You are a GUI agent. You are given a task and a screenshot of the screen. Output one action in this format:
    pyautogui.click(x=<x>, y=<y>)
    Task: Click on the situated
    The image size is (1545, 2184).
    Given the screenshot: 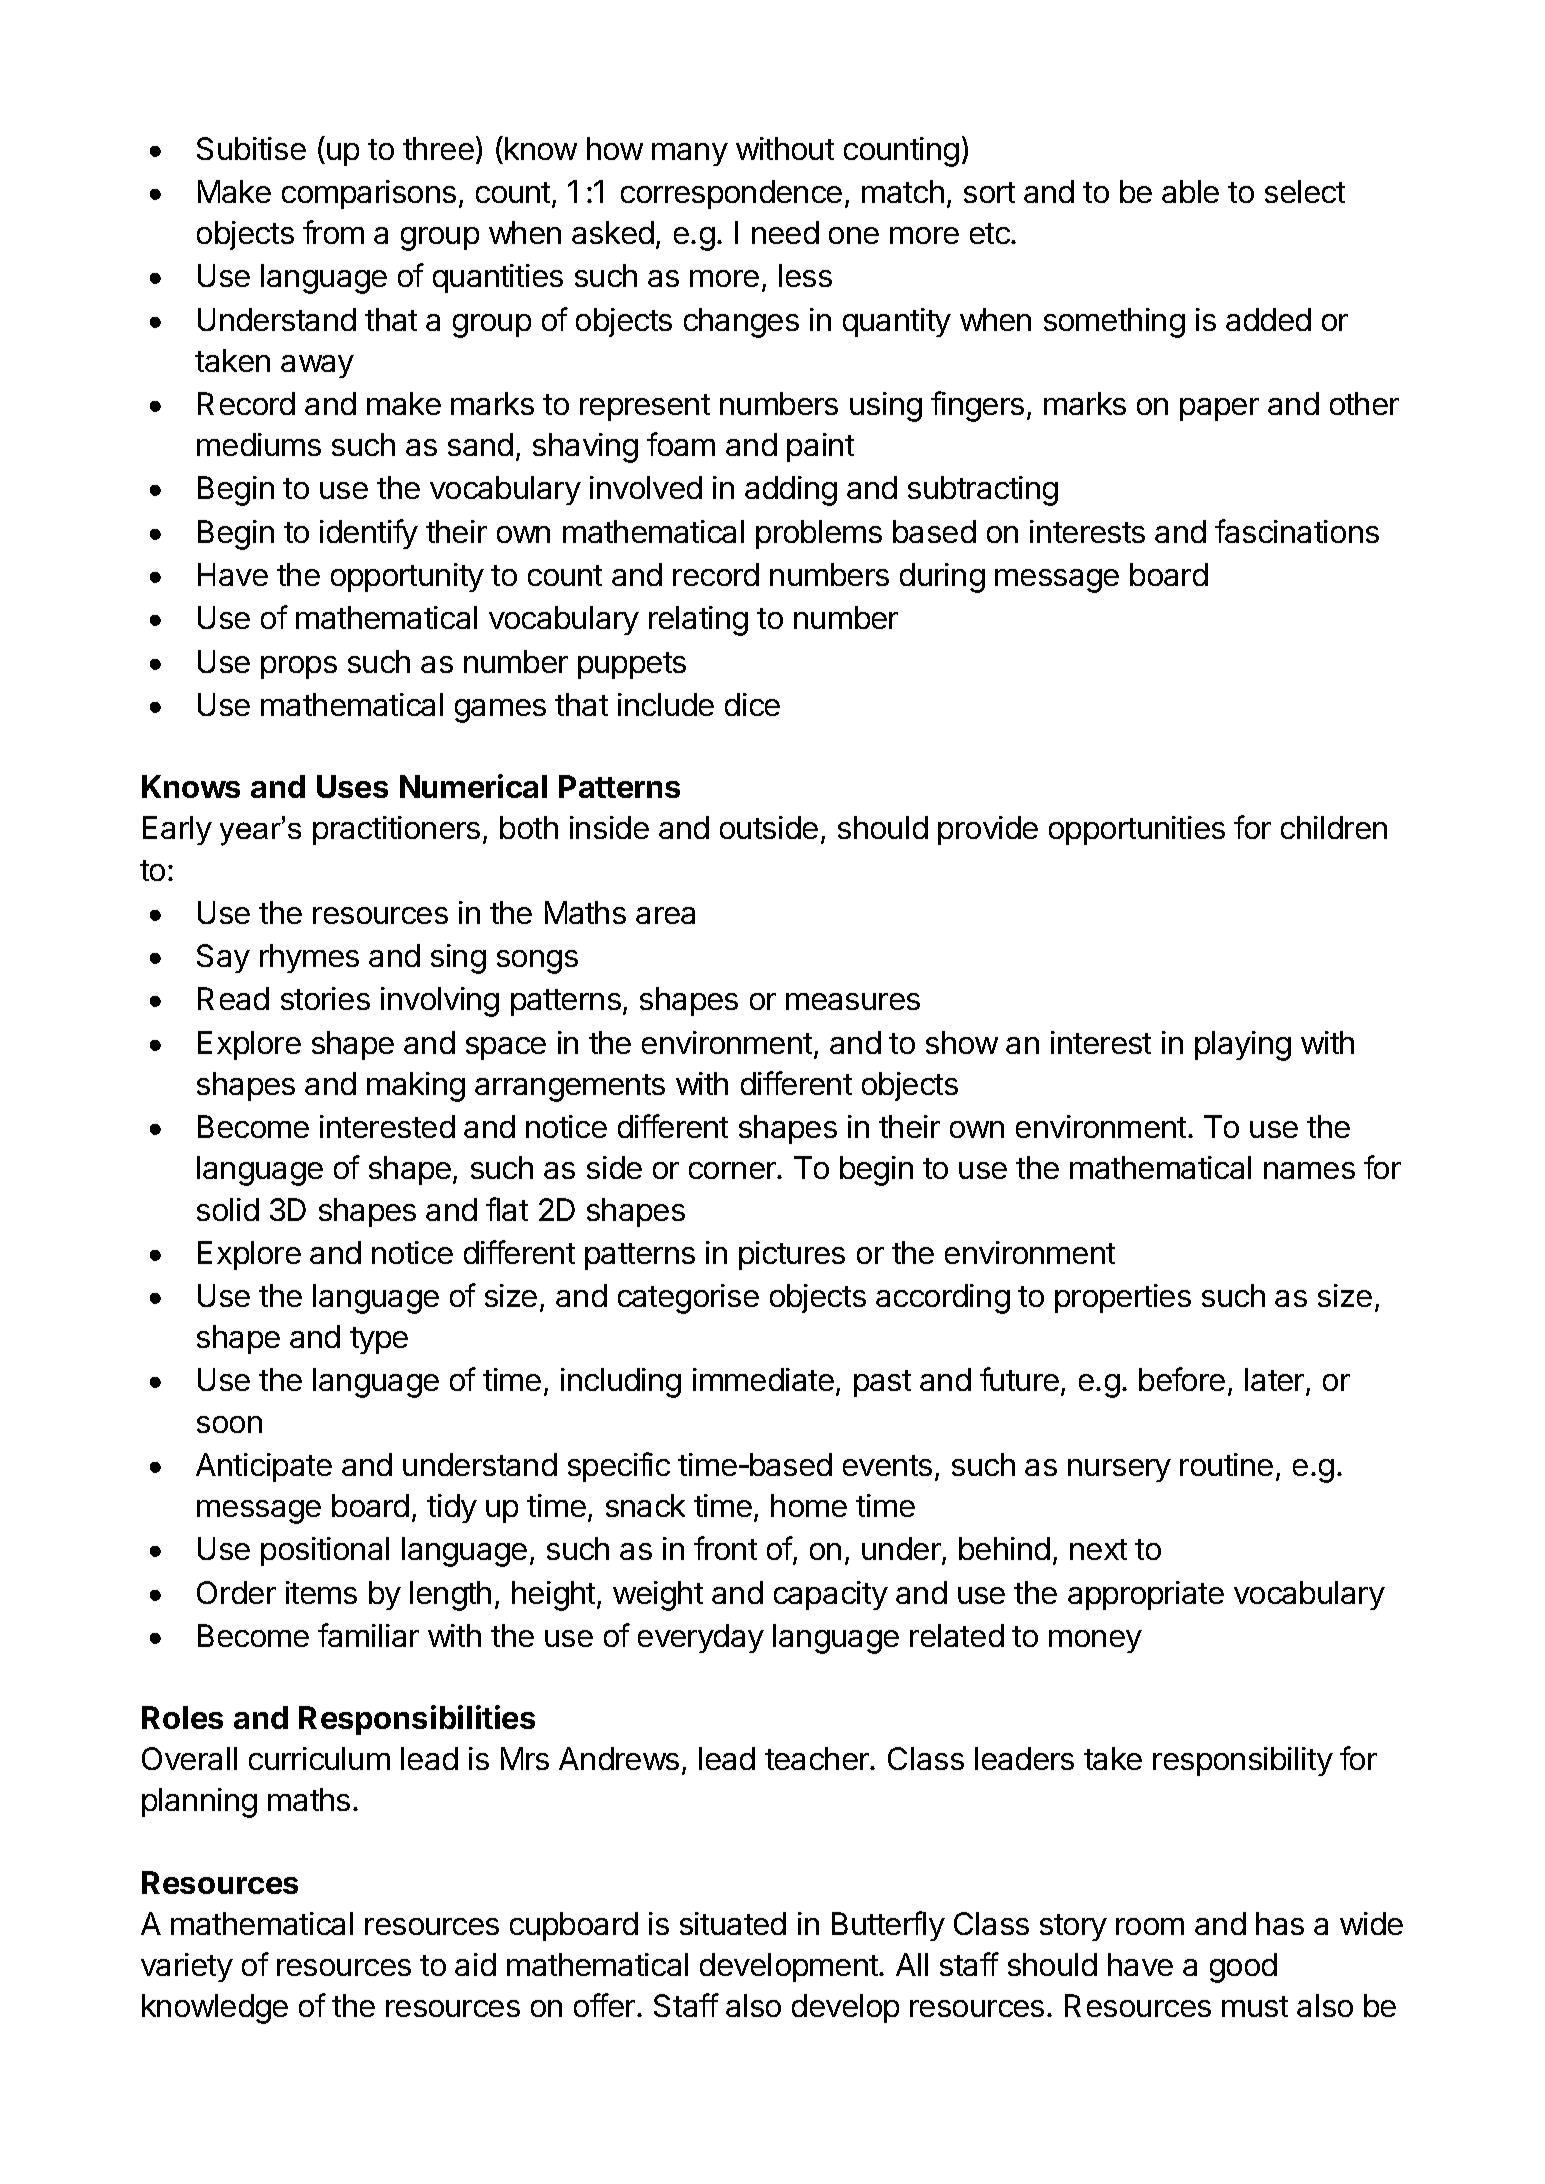 What is the action you would take?
    pyautogui.click(x=733, y=1923)
